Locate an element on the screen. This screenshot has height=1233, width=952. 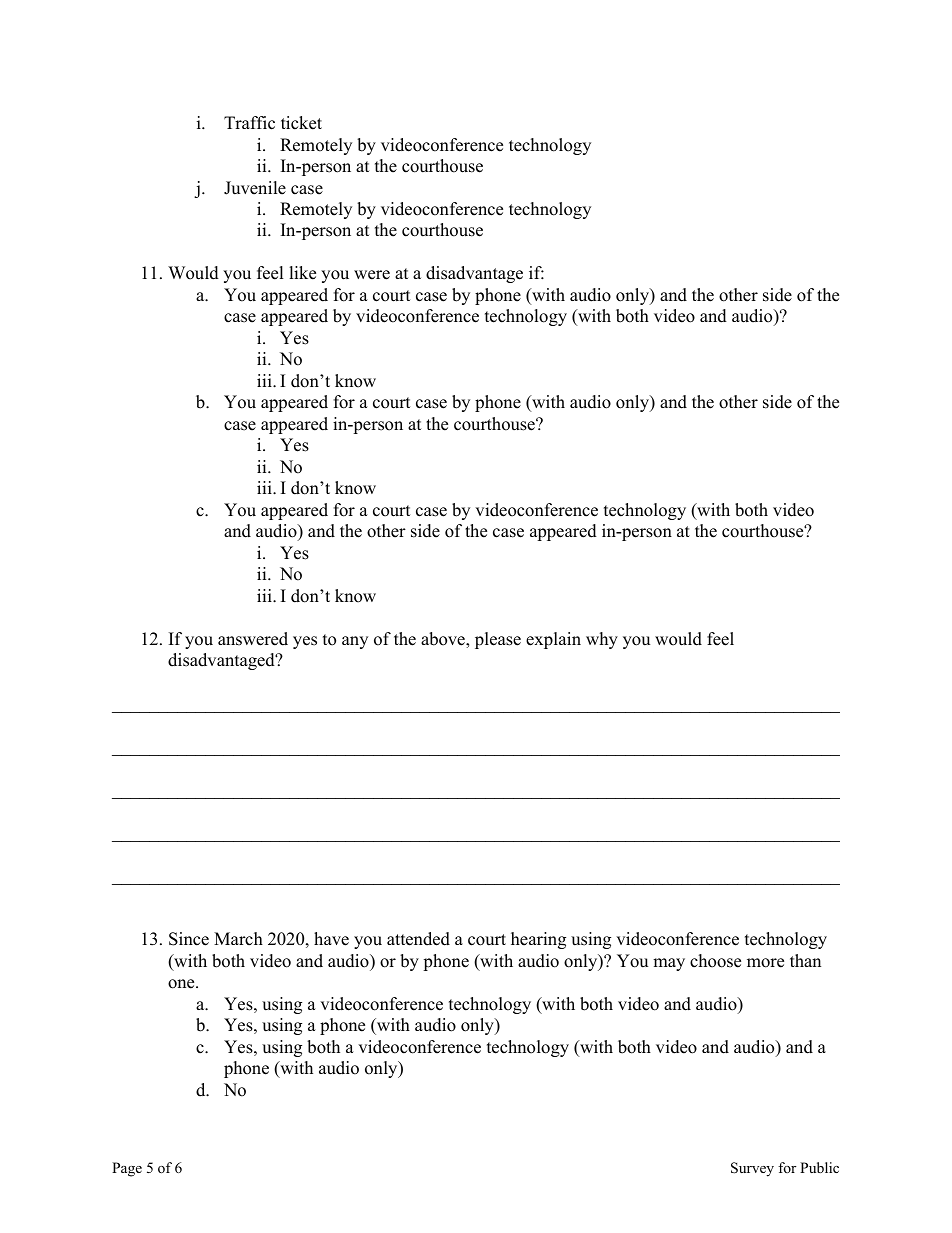
ticket is located at coordinates (301, 123).
